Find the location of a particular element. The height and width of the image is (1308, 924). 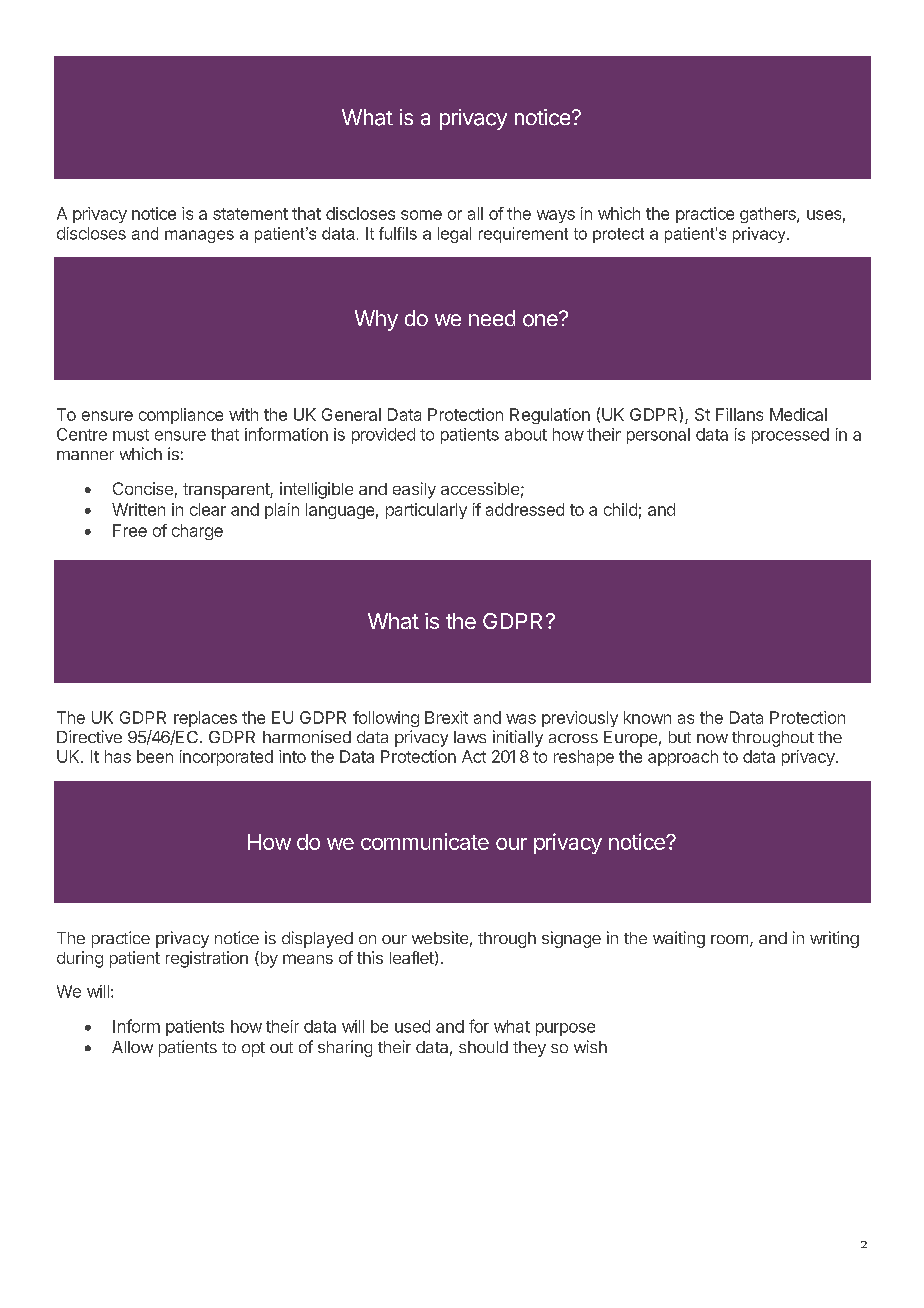

Allow is located at coordinates (132, 1047).
